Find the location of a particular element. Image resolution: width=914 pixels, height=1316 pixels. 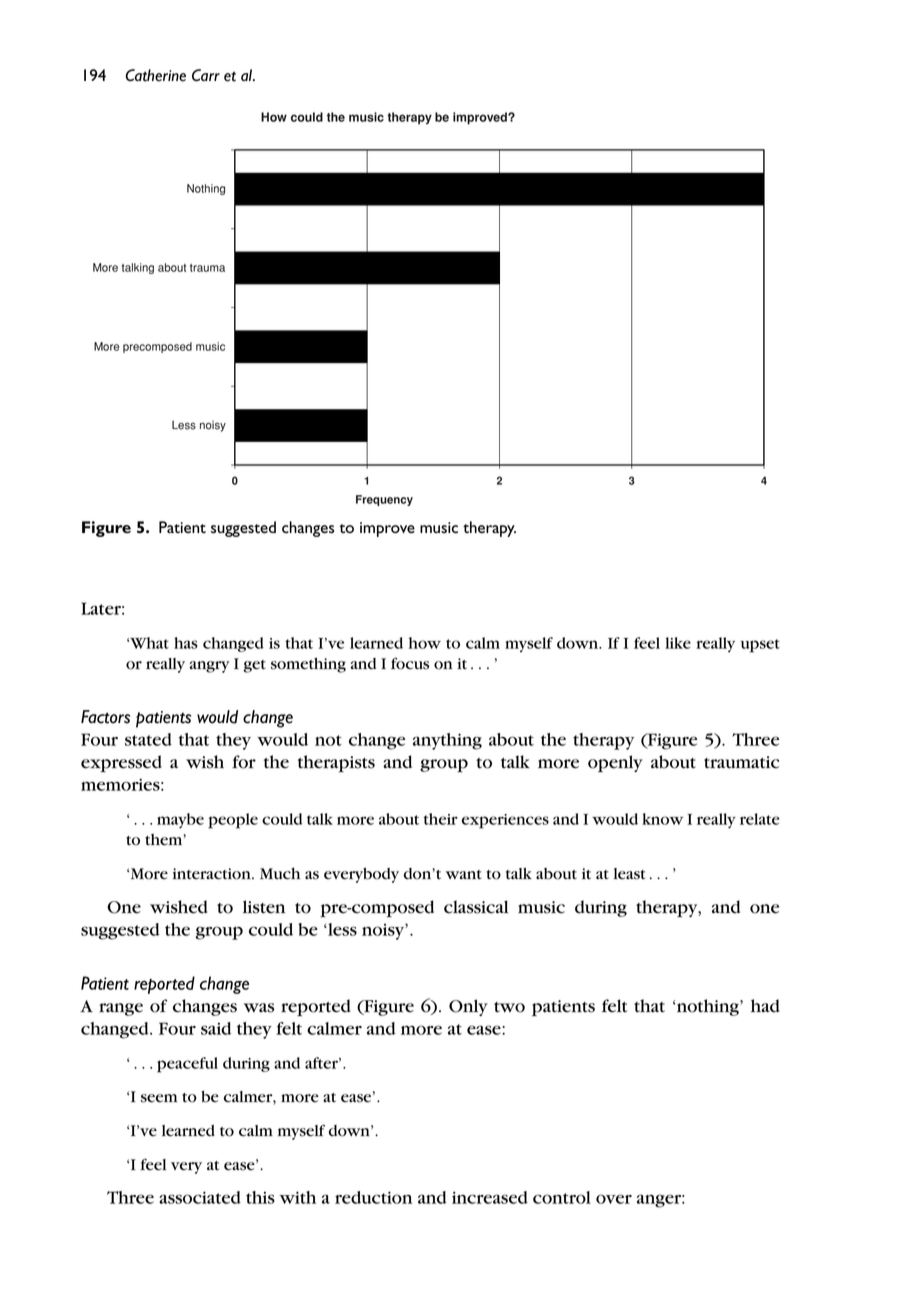

reduction is located at coordinates (373, 1197).
